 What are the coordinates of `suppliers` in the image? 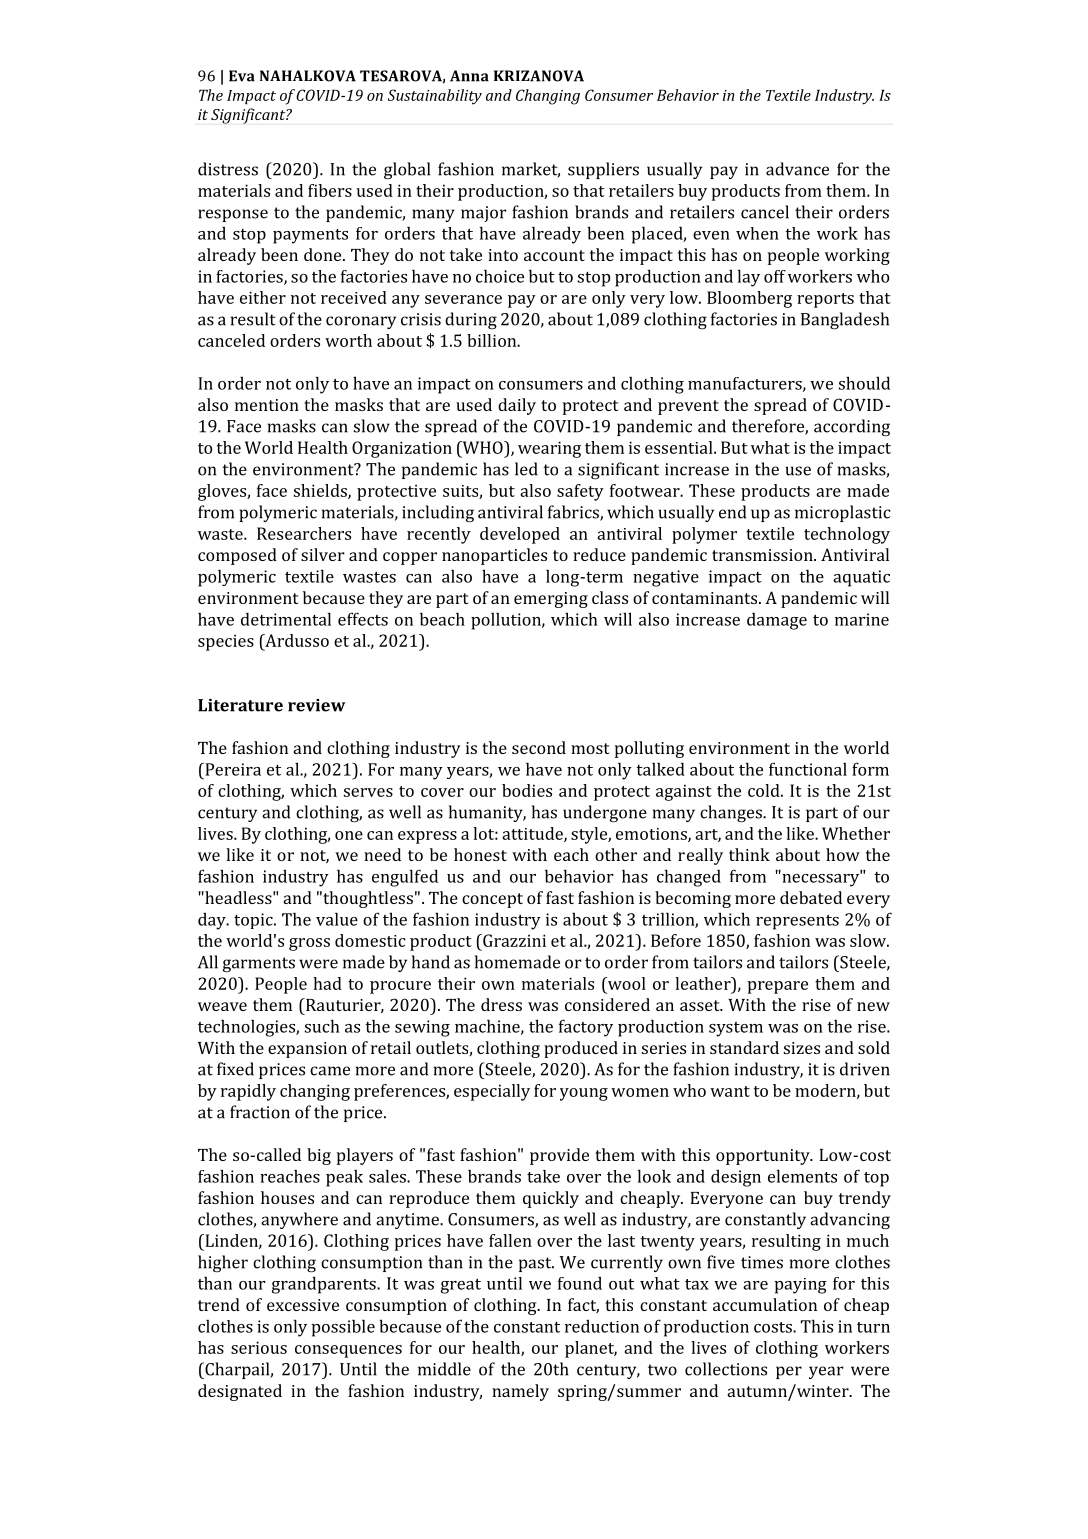 It's located at (603, 170).
